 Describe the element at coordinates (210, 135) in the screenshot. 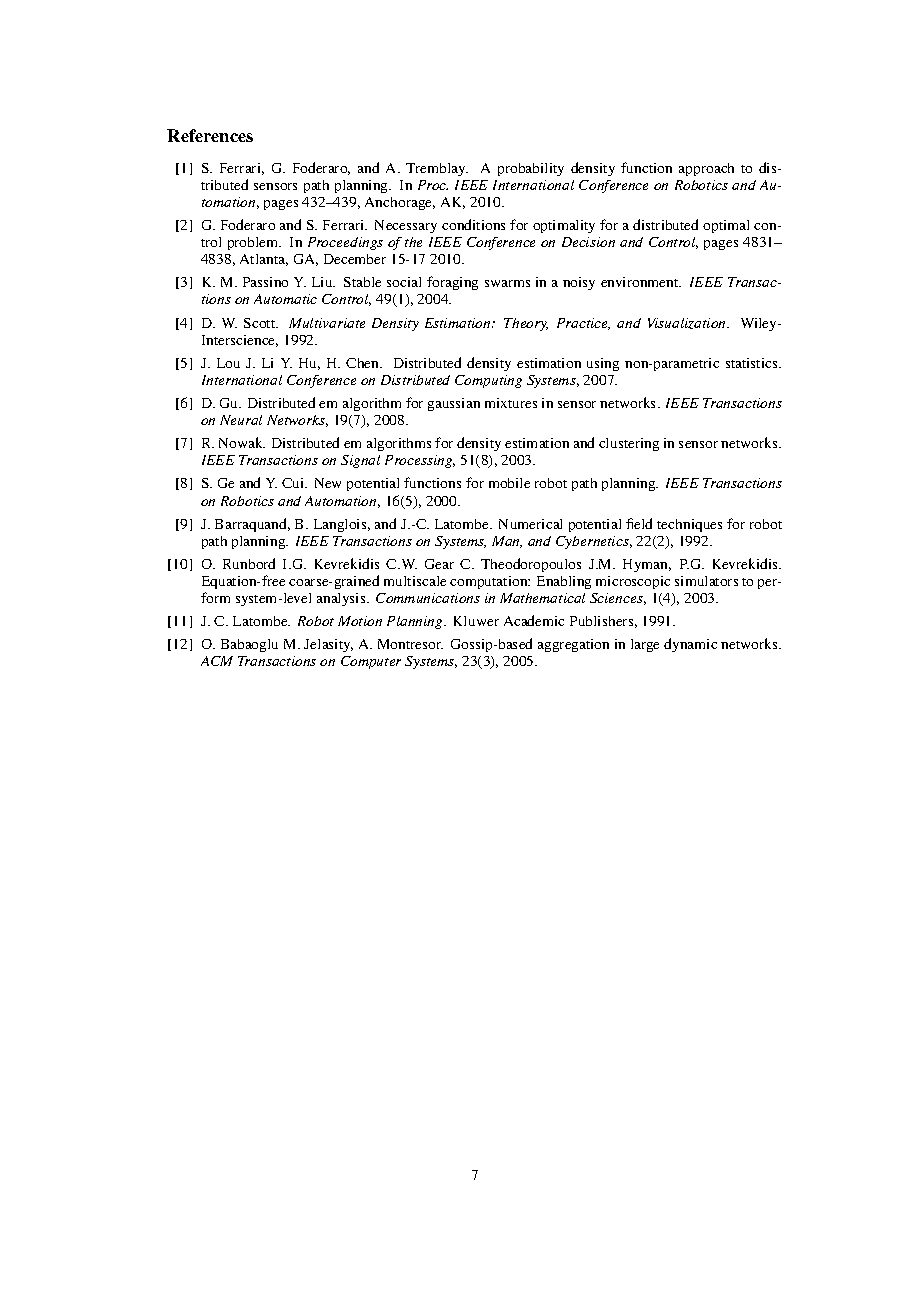

I see `References` at that location.
